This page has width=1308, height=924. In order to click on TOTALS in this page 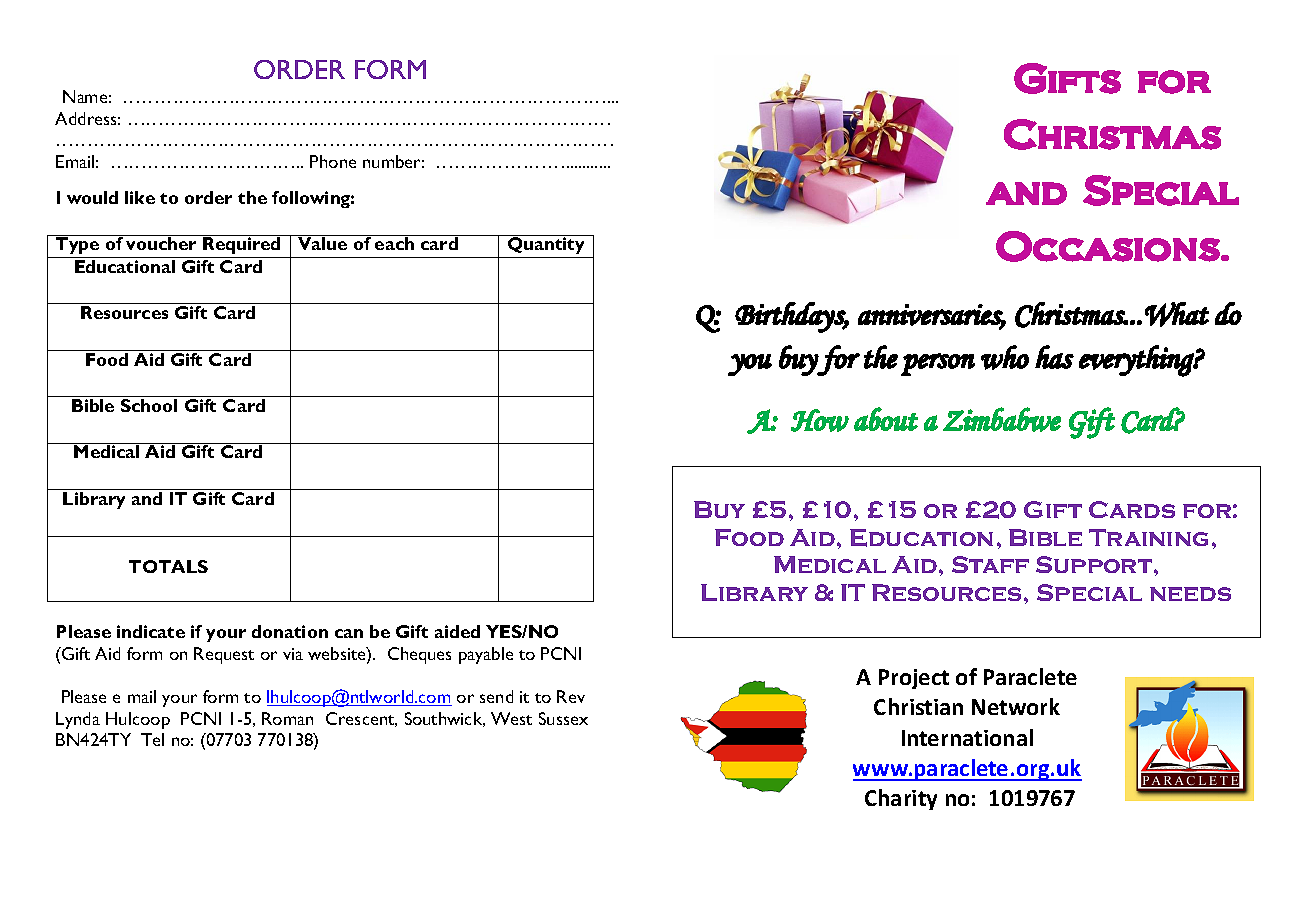, I will do `click(168, 566)`.
